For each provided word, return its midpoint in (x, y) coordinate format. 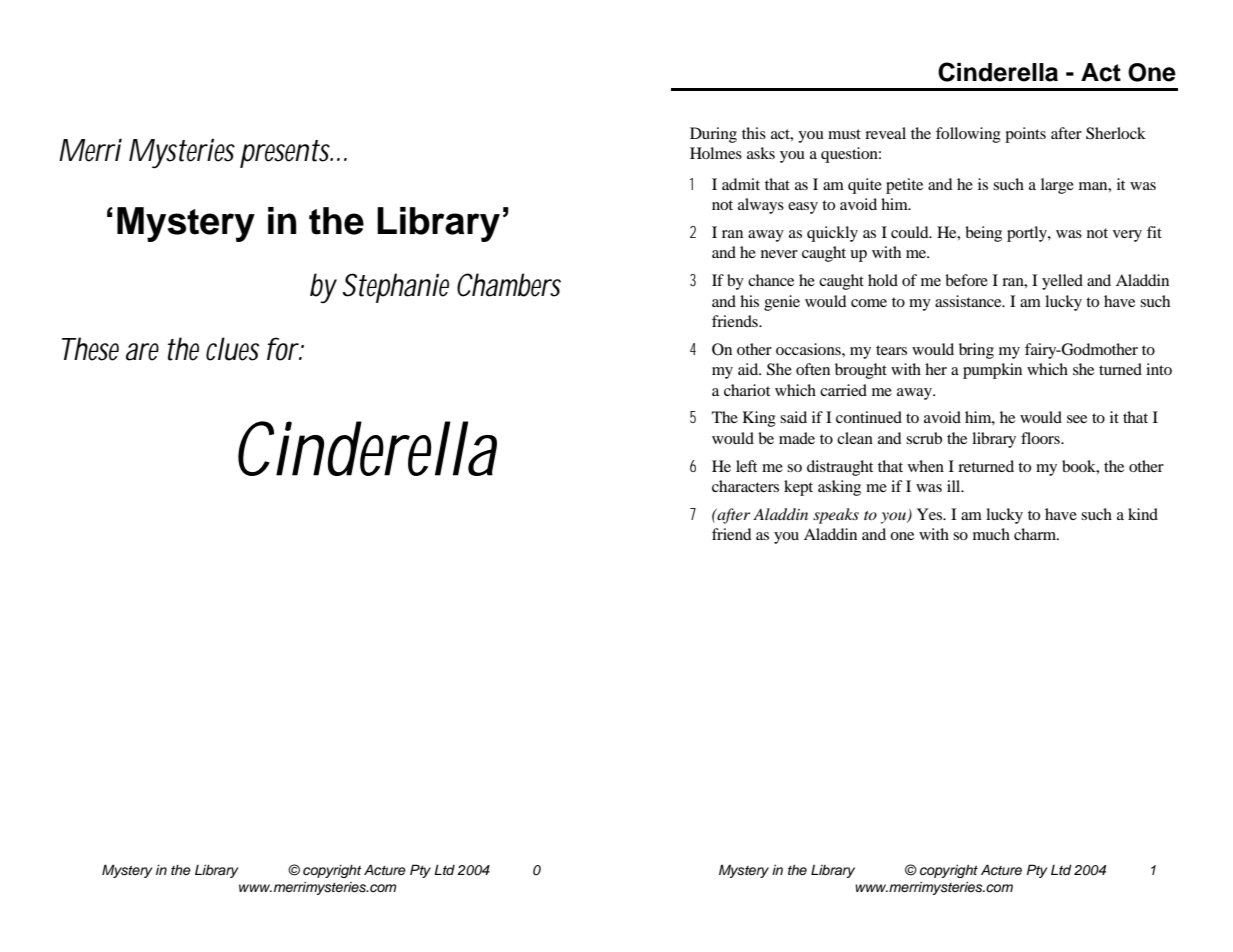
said (793, 417)
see (1077, 419)
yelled (1062, 282)
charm (1036, 534)
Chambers (509, 285)
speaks (836, 516)
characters (745, 486)
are (142, 352)
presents (286, 154)
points (1025, 135)
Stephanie (395, 288)
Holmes (716, 153)
